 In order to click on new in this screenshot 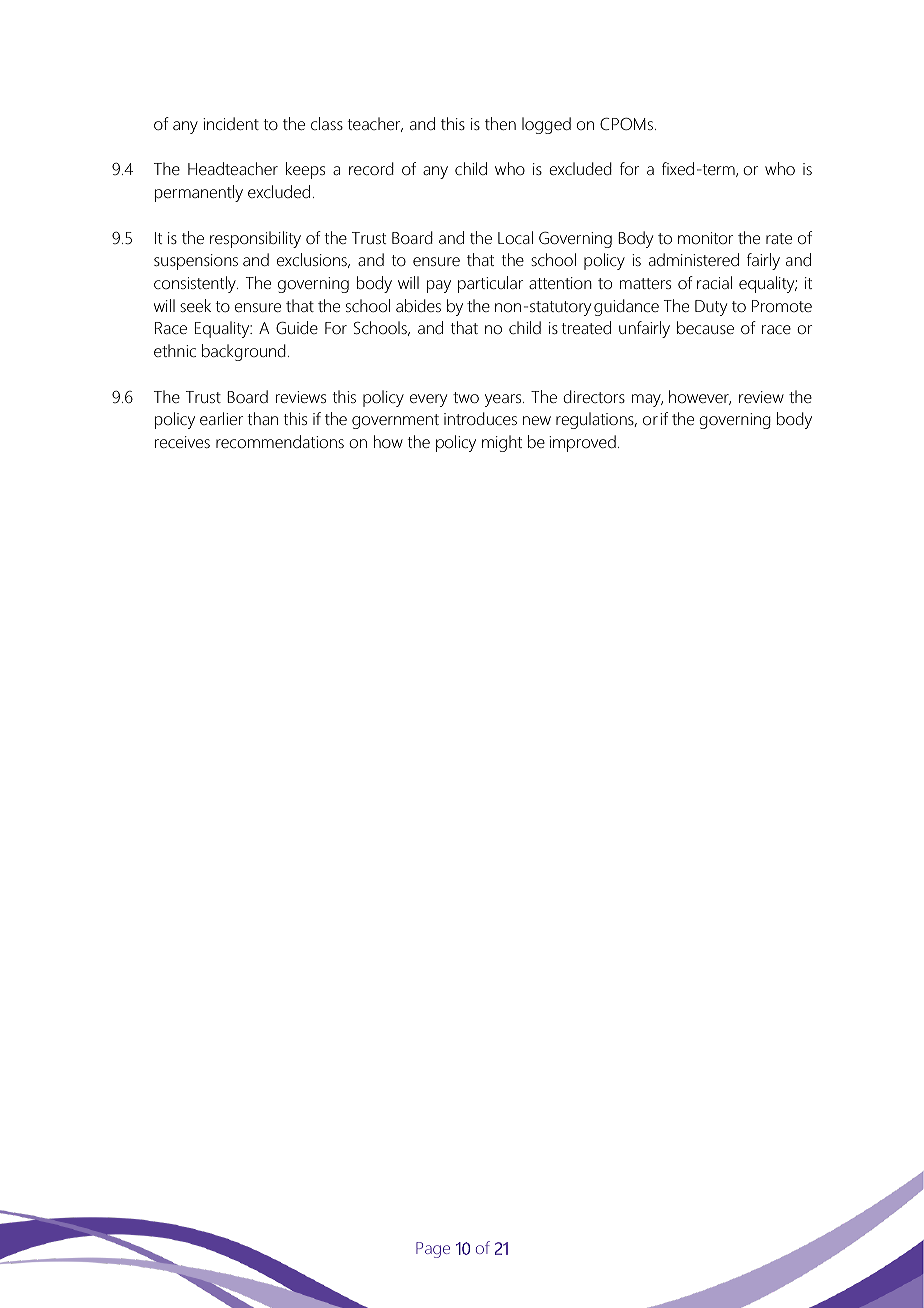, I will do `click(537, 420)`.
